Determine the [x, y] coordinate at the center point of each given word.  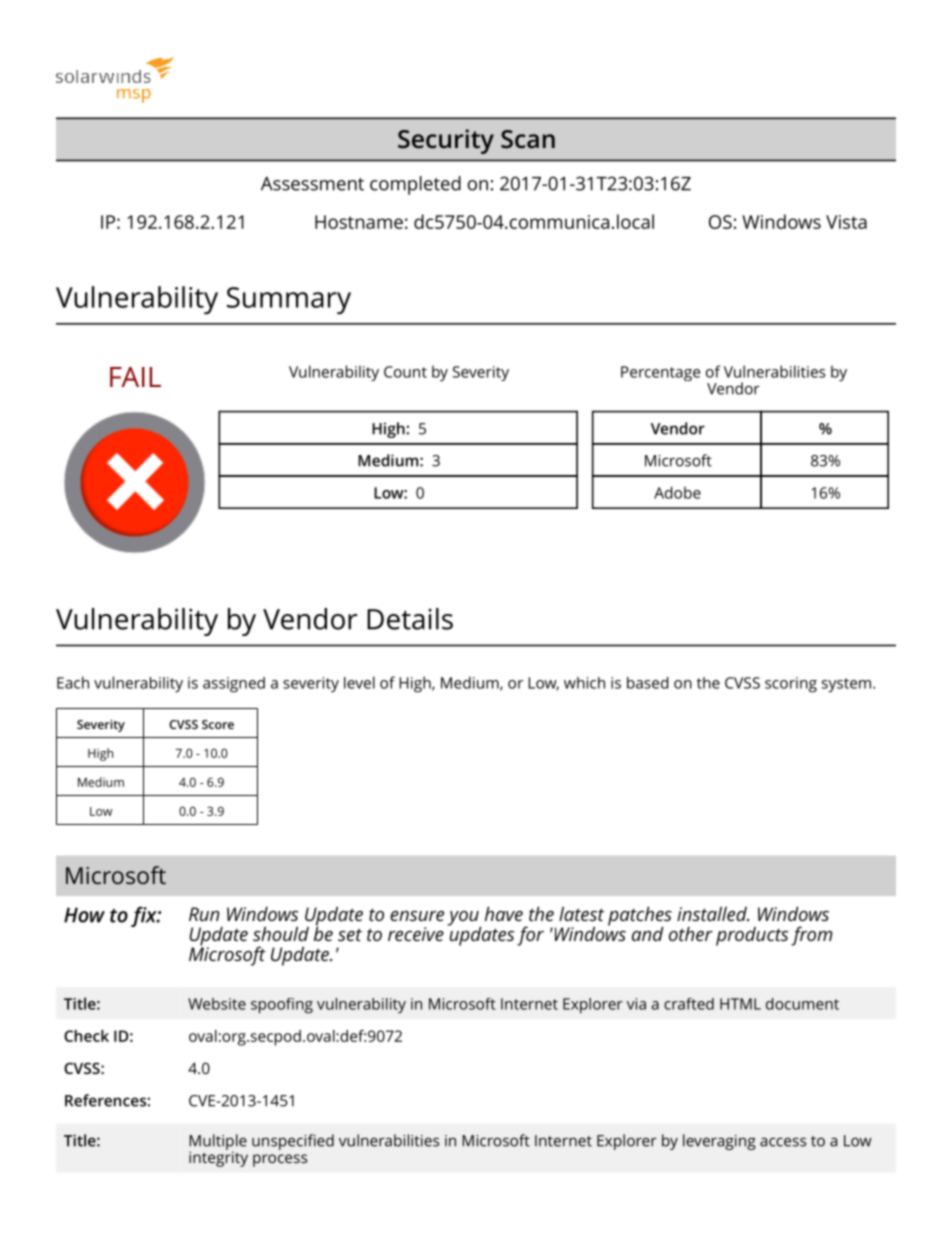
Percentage [660, 373]
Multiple [218, 1143]
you [464, 919]
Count [405, 372]
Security [446, 141]
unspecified [293, 1142]
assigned [234, 685]
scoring [791, 685]
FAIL [135, 377]
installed [713, 913]
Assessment [312, 184]
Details [410, 619]
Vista [846, 222]
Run [204, 914]
